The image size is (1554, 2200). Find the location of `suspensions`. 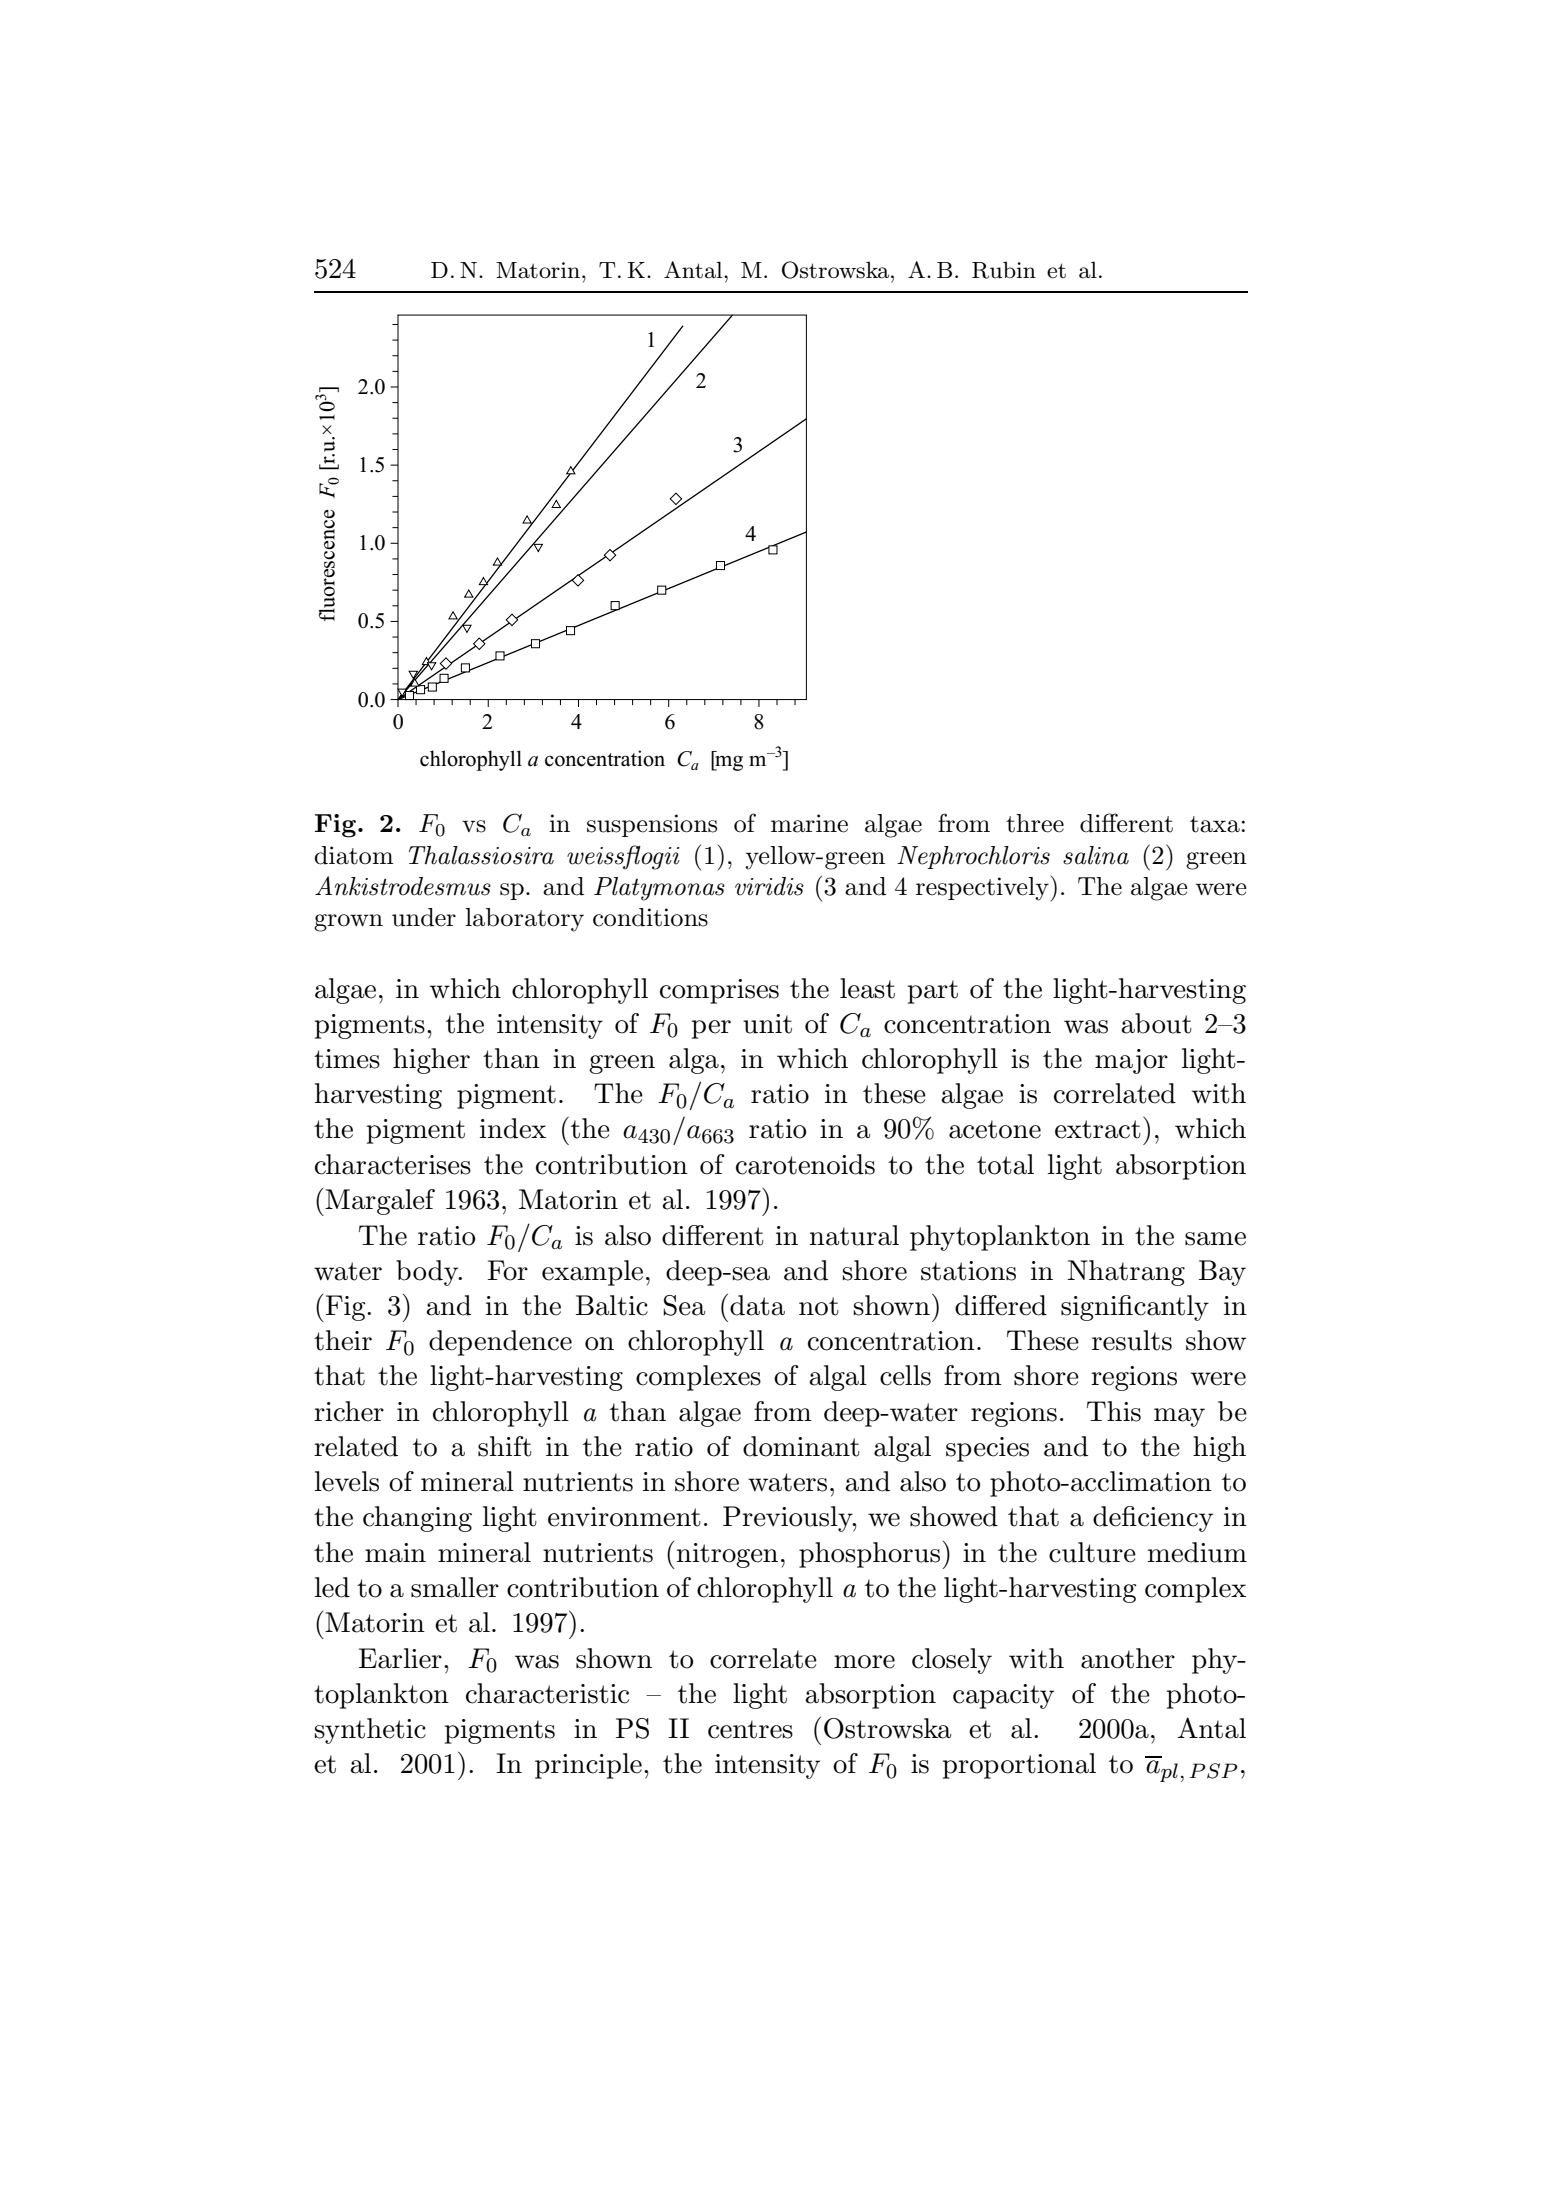

suspensions is located at coordinates (652, 825).
